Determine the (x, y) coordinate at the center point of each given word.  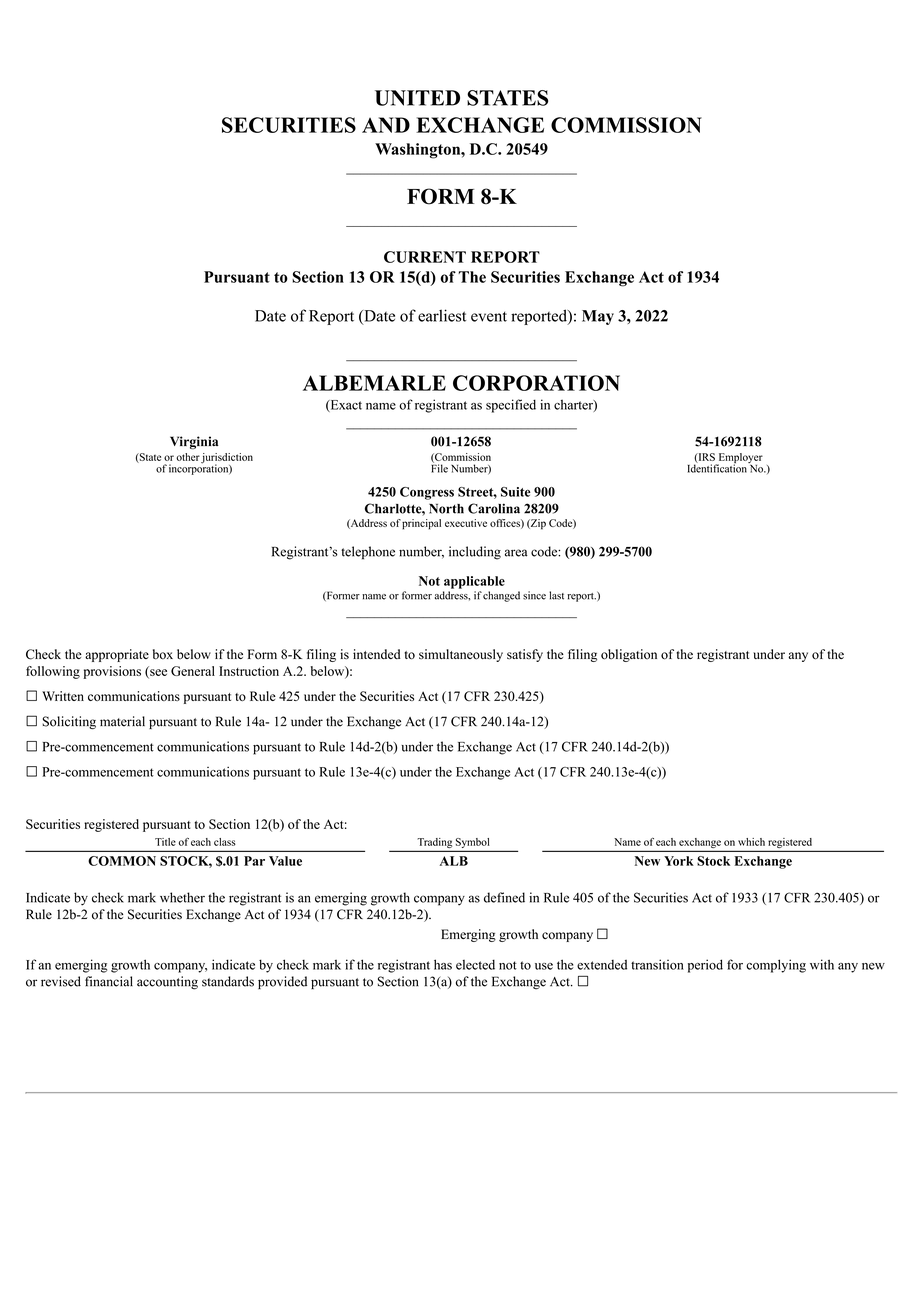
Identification (718, 467)
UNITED (417, 98)
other (188, 457)
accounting (167, 983)
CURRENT (425, 257)
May (598, 317)
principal (421, 524)
